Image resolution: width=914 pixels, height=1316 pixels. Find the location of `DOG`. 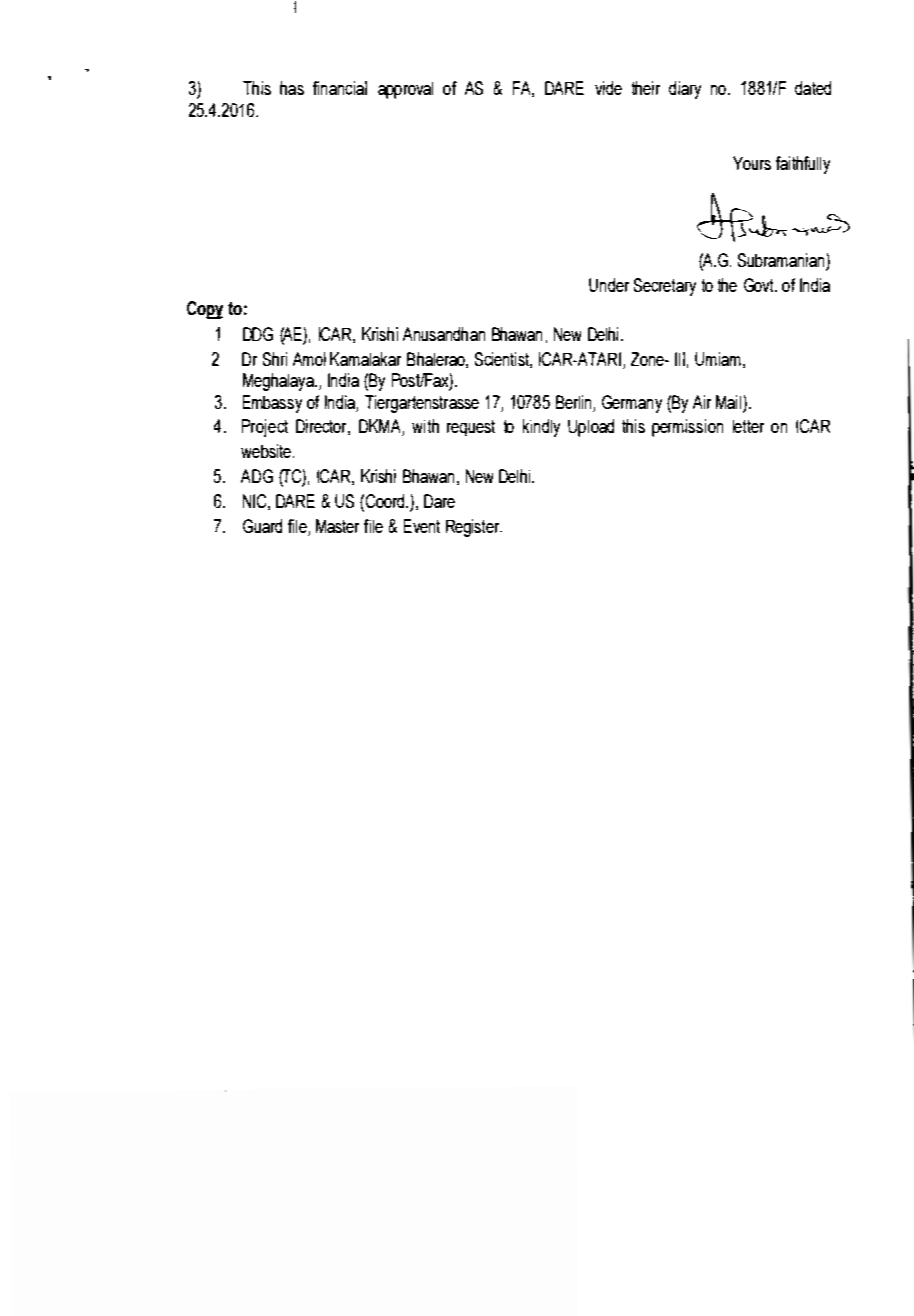

DOG is located at coordinates (258, 334).
